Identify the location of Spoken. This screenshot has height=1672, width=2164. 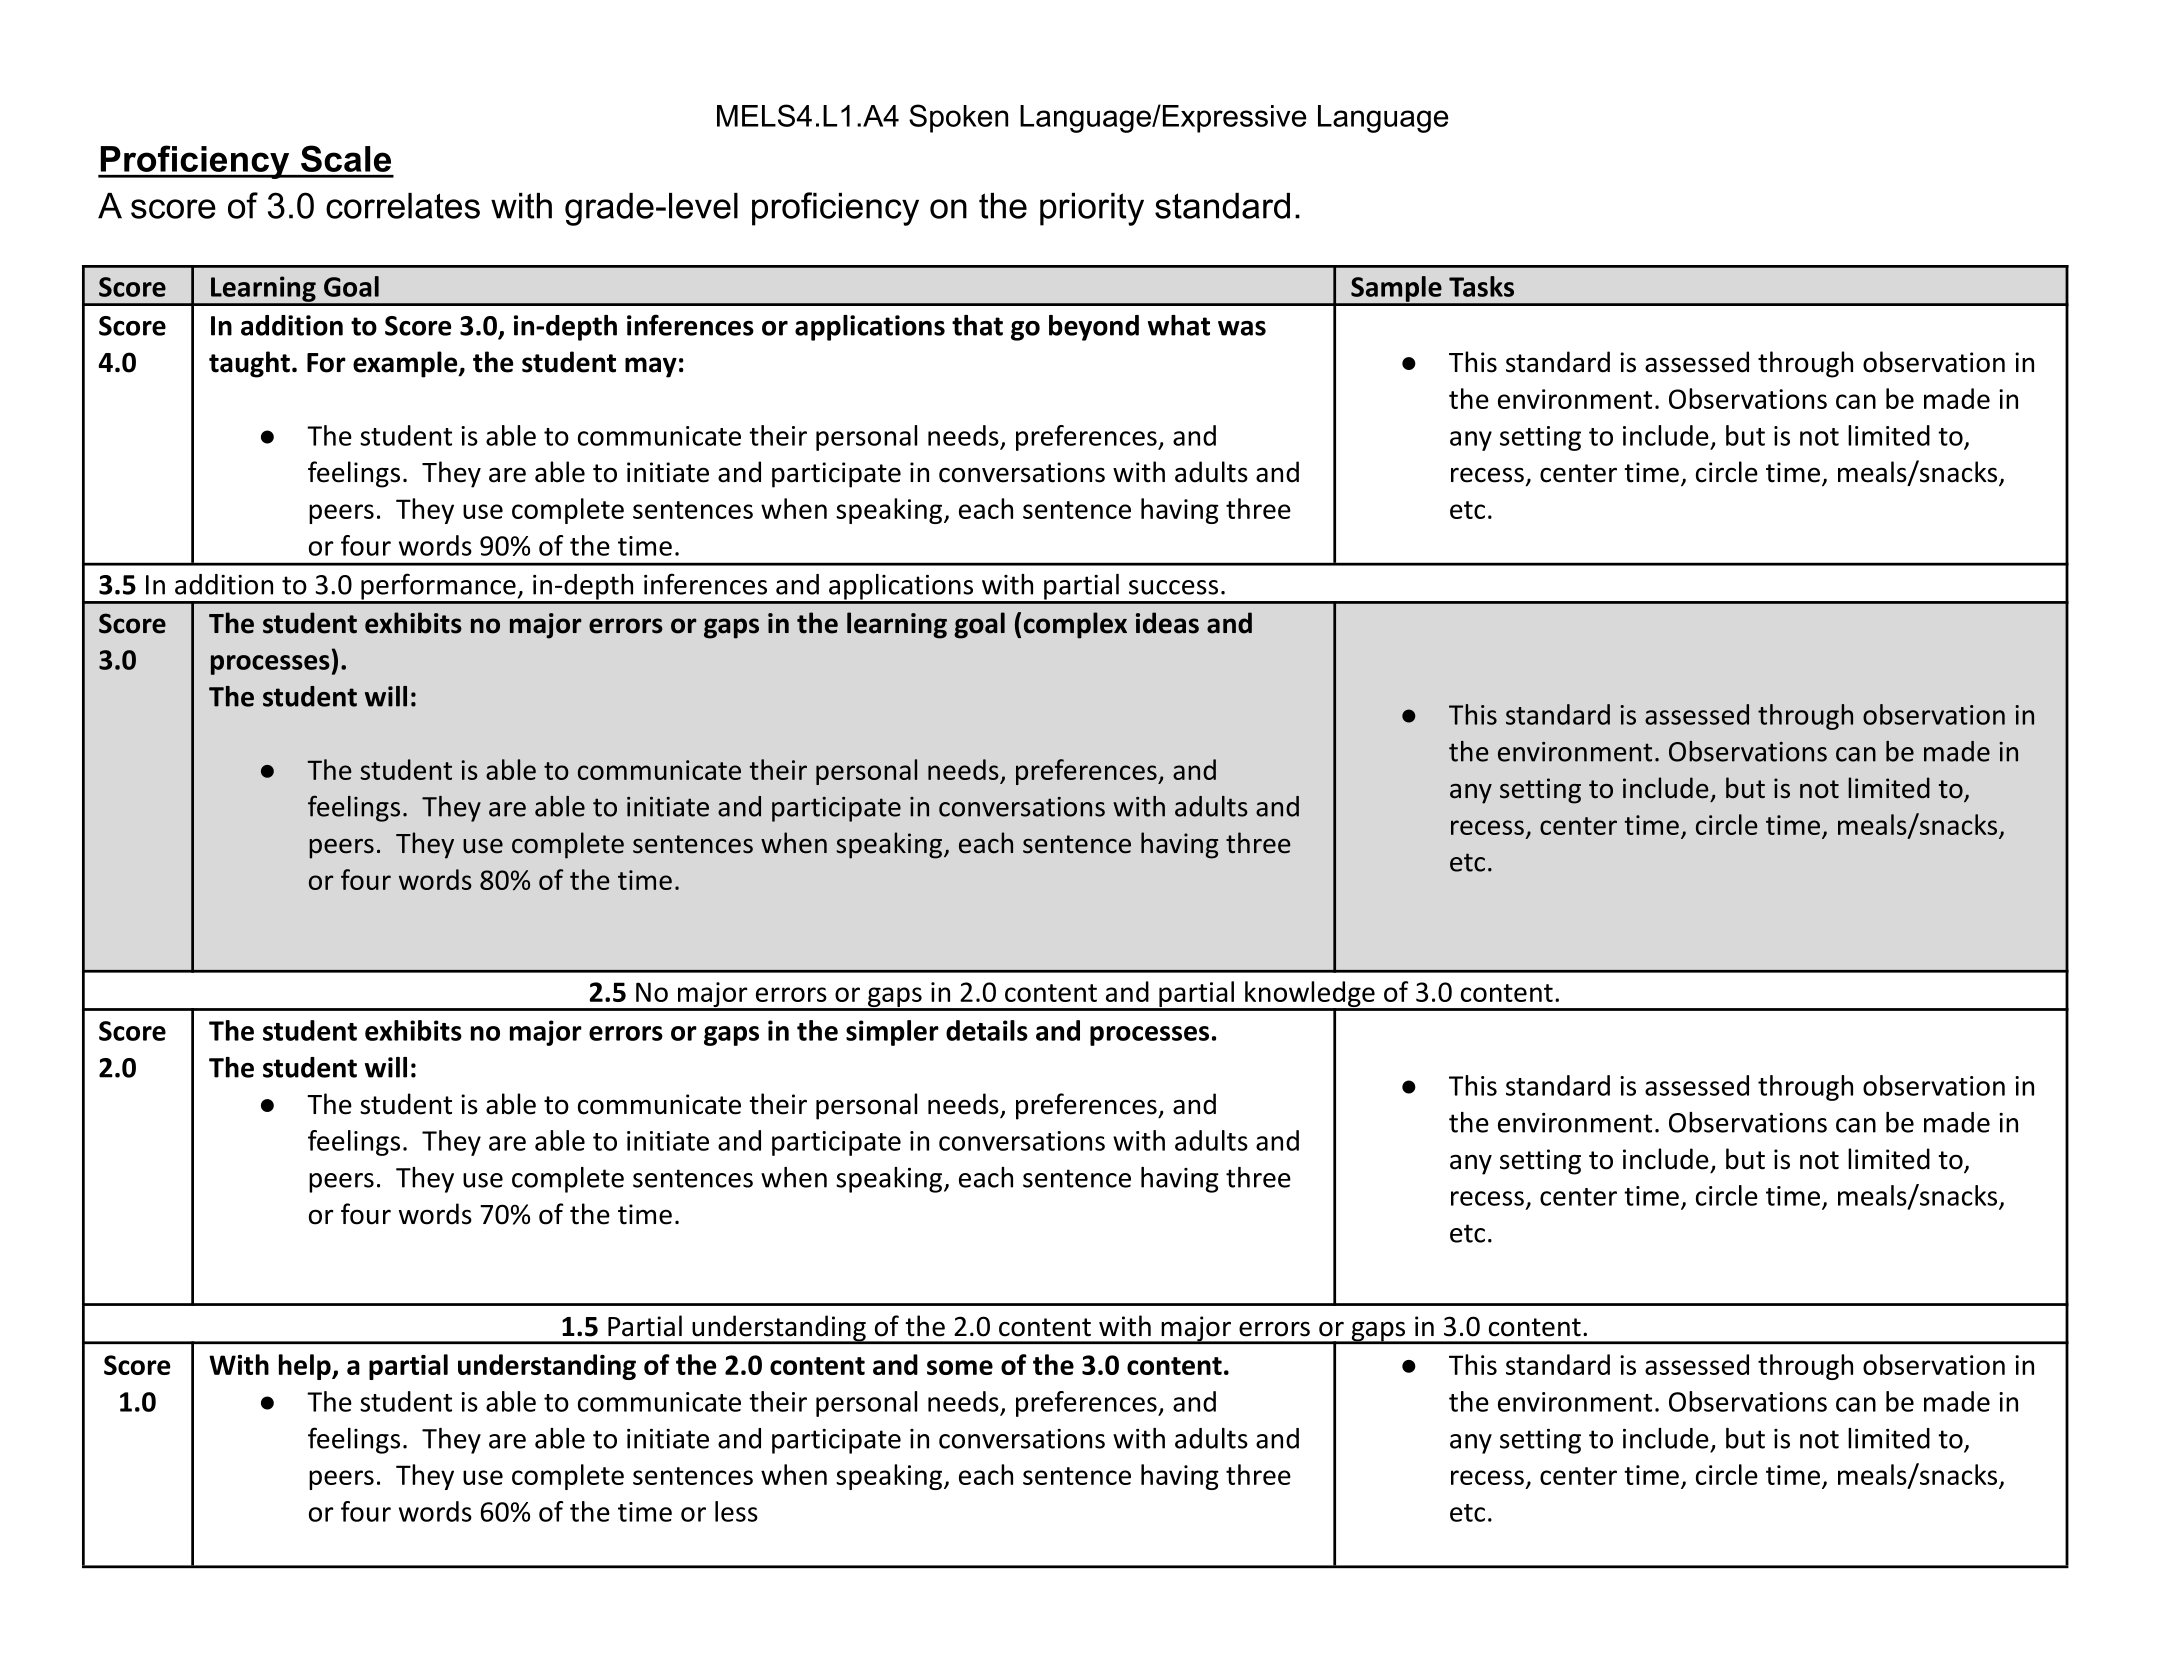
(958, 118).
